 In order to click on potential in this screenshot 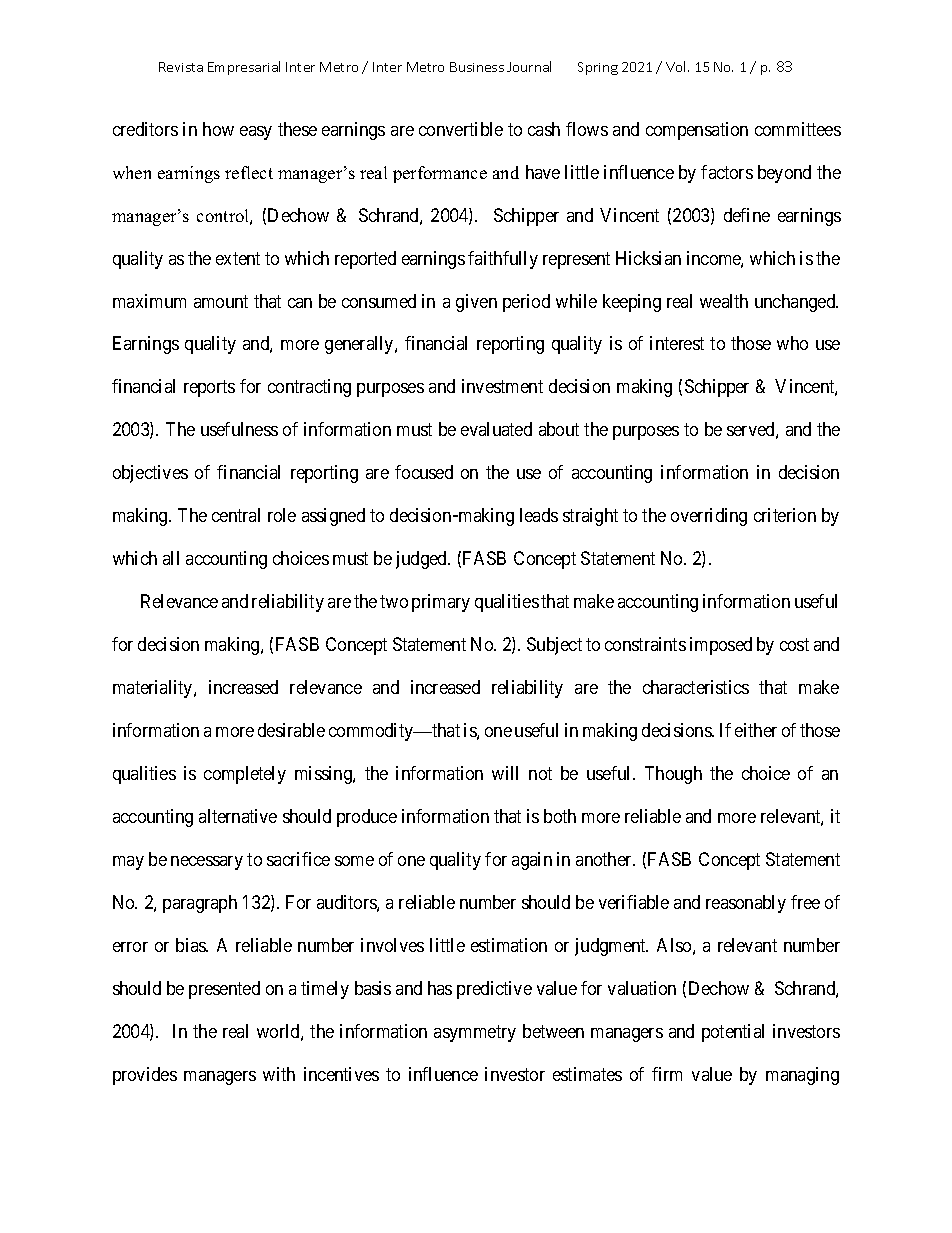, I will do `click(733, 1033)`.
